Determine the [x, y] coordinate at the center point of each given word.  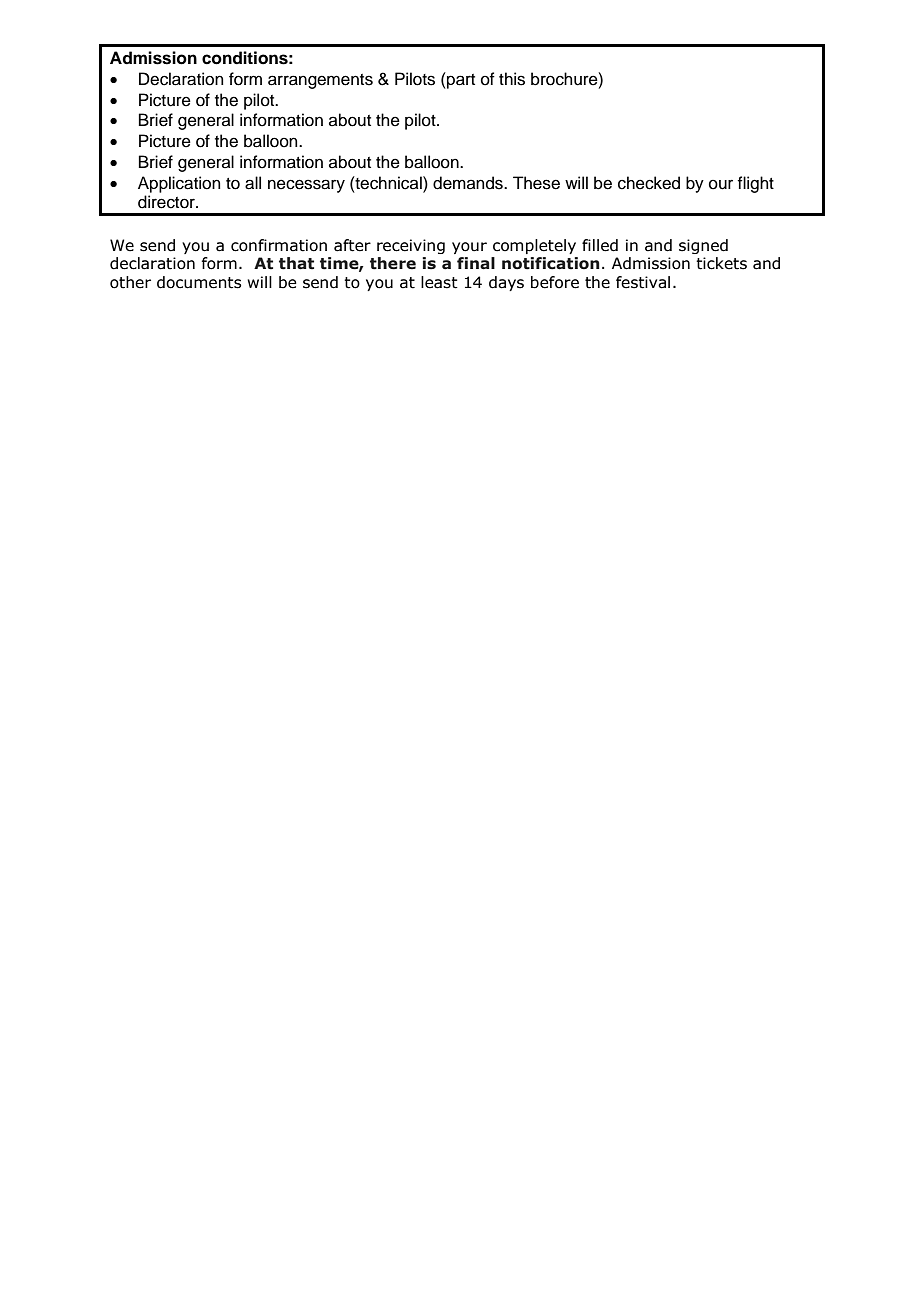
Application [179, 184]
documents [199, 282]
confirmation [279, 245]
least [439, 282]
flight [756, 184]
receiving [411, 246]
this [512, 79]
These [536, 183]
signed [703, 246]
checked [649, 183]
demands [469, 183]
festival [643, 282]
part [460, 80]
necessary [306, 186]
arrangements [320, 81]
